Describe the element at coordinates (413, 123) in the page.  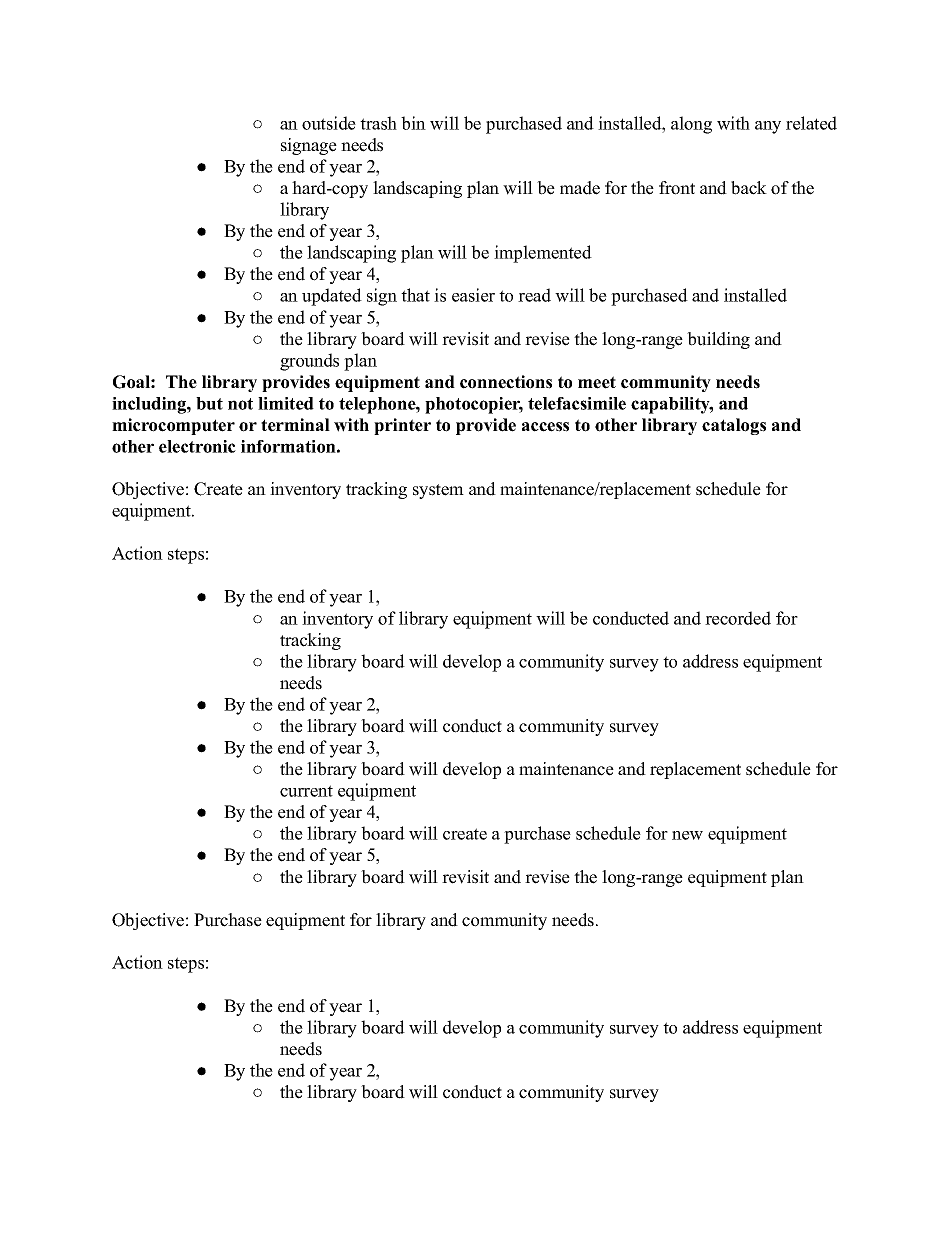
I see `bin` at that location.
